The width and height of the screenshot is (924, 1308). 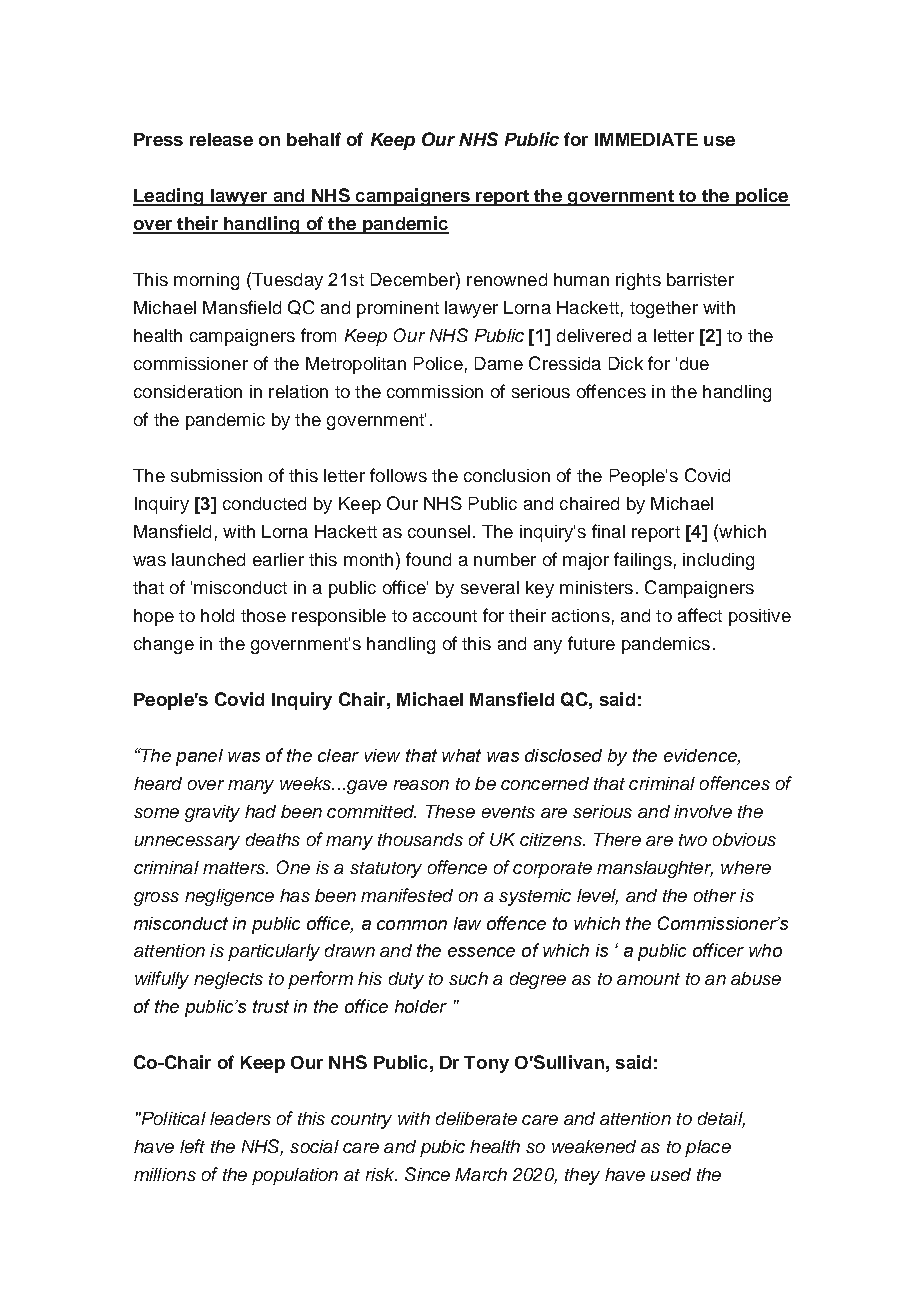 What do you see at coordinates (188, 391) in the screenshot?
I see `consideration` at bounding box center [188, 391].
